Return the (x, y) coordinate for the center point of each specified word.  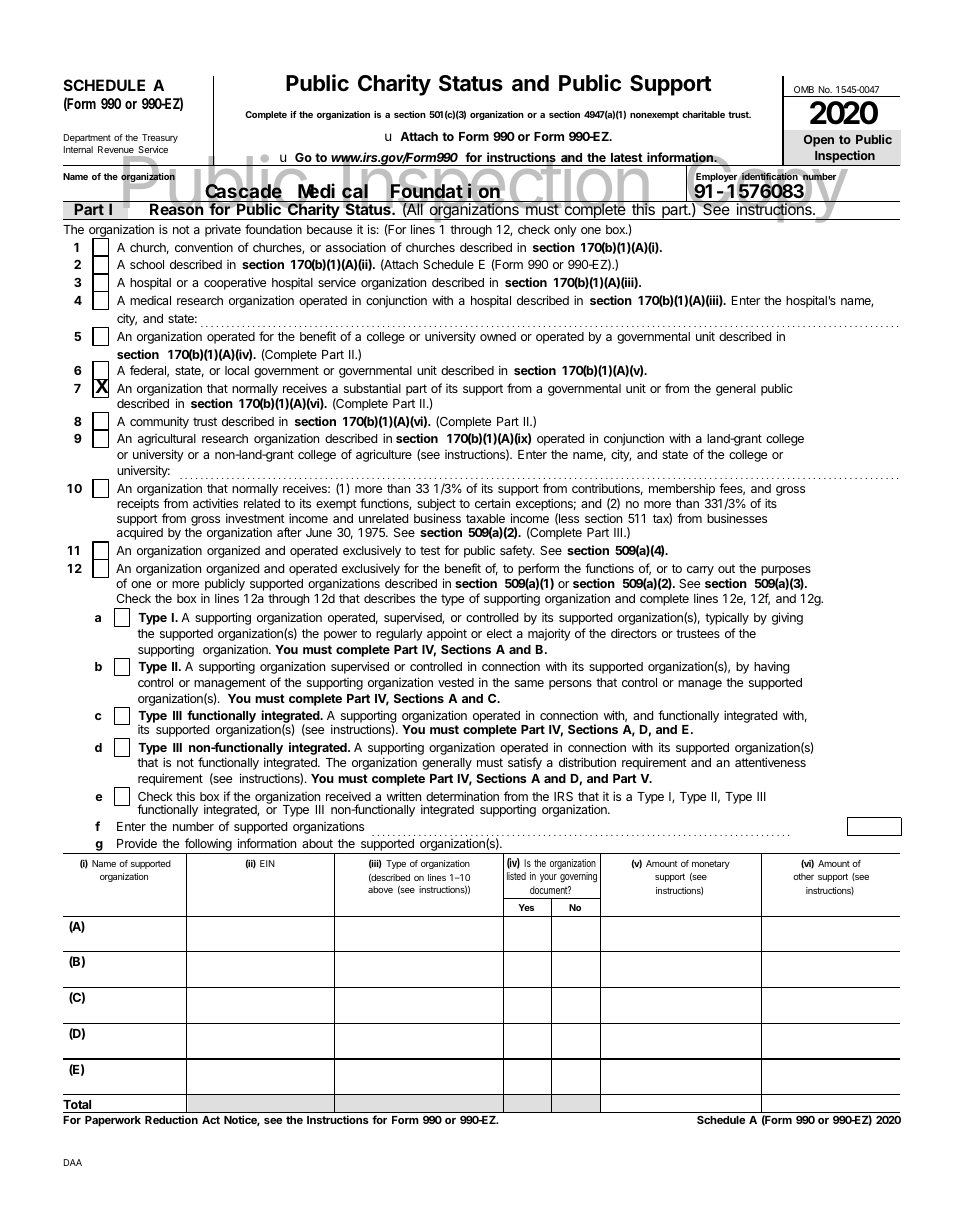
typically (727, 618)
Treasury (160, 138)
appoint (447, 635)
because (329, 229)
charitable (703, 114)
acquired (140, 533)
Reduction (171, 1119)
